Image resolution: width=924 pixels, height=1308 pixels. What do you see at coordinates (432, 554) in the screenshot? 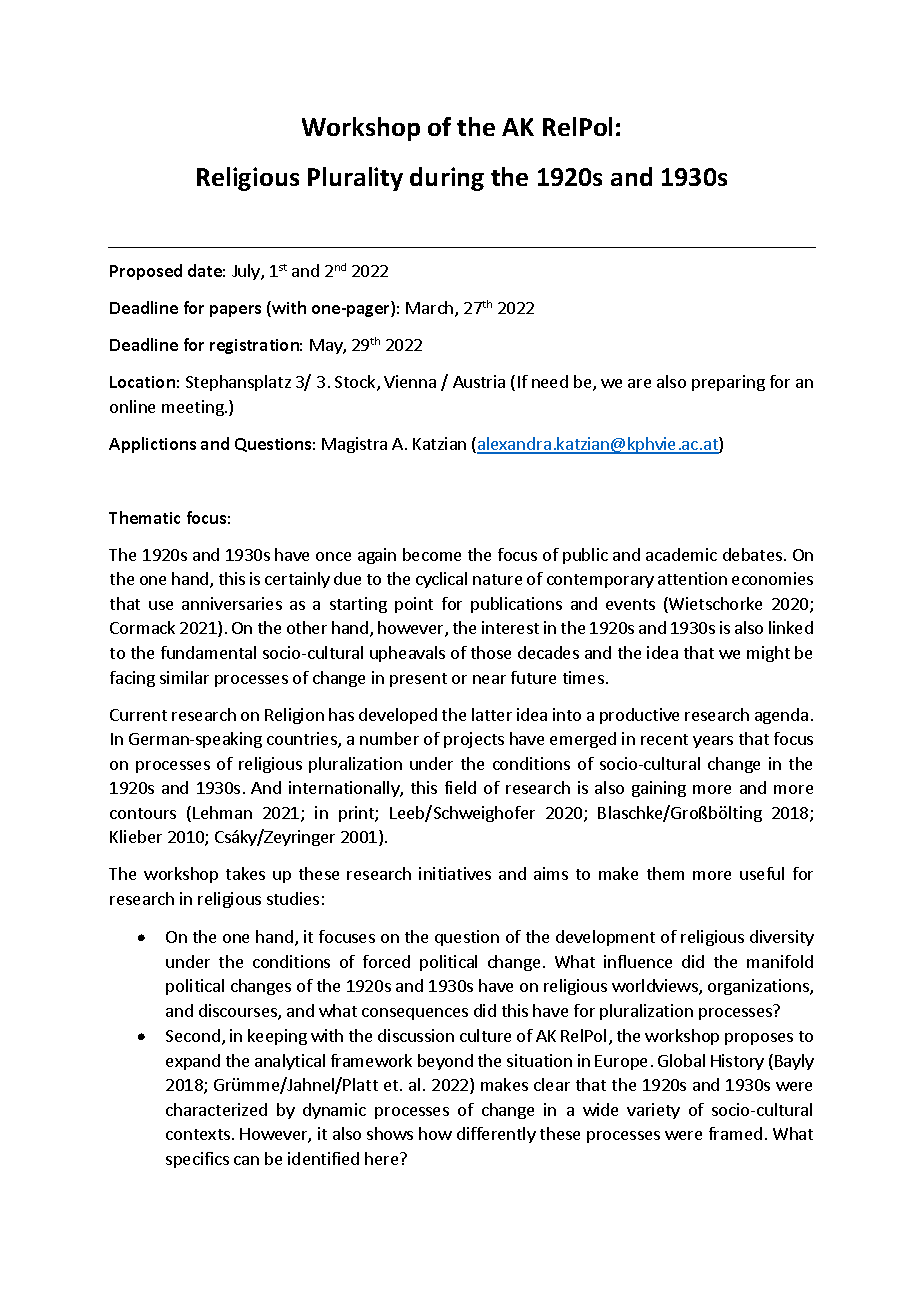
I see `become` at bounding box center [432, 554].
